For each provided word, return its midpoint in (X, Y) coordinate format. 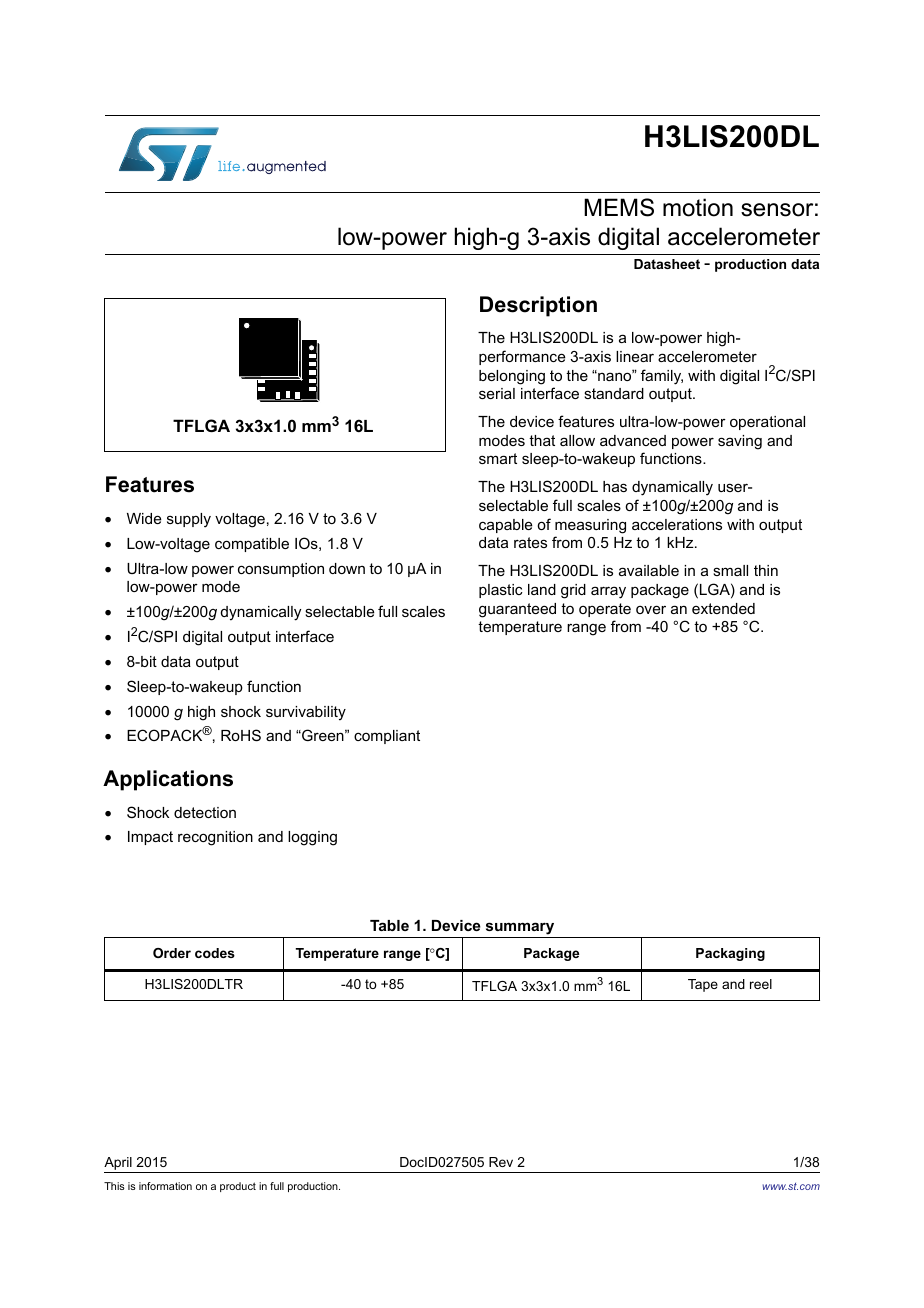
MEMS (619, 207)
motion (698, 207)
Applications (168, 780)
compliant (387, 737)
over (651, 609)
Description (538, 306)
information (165, 1186)
